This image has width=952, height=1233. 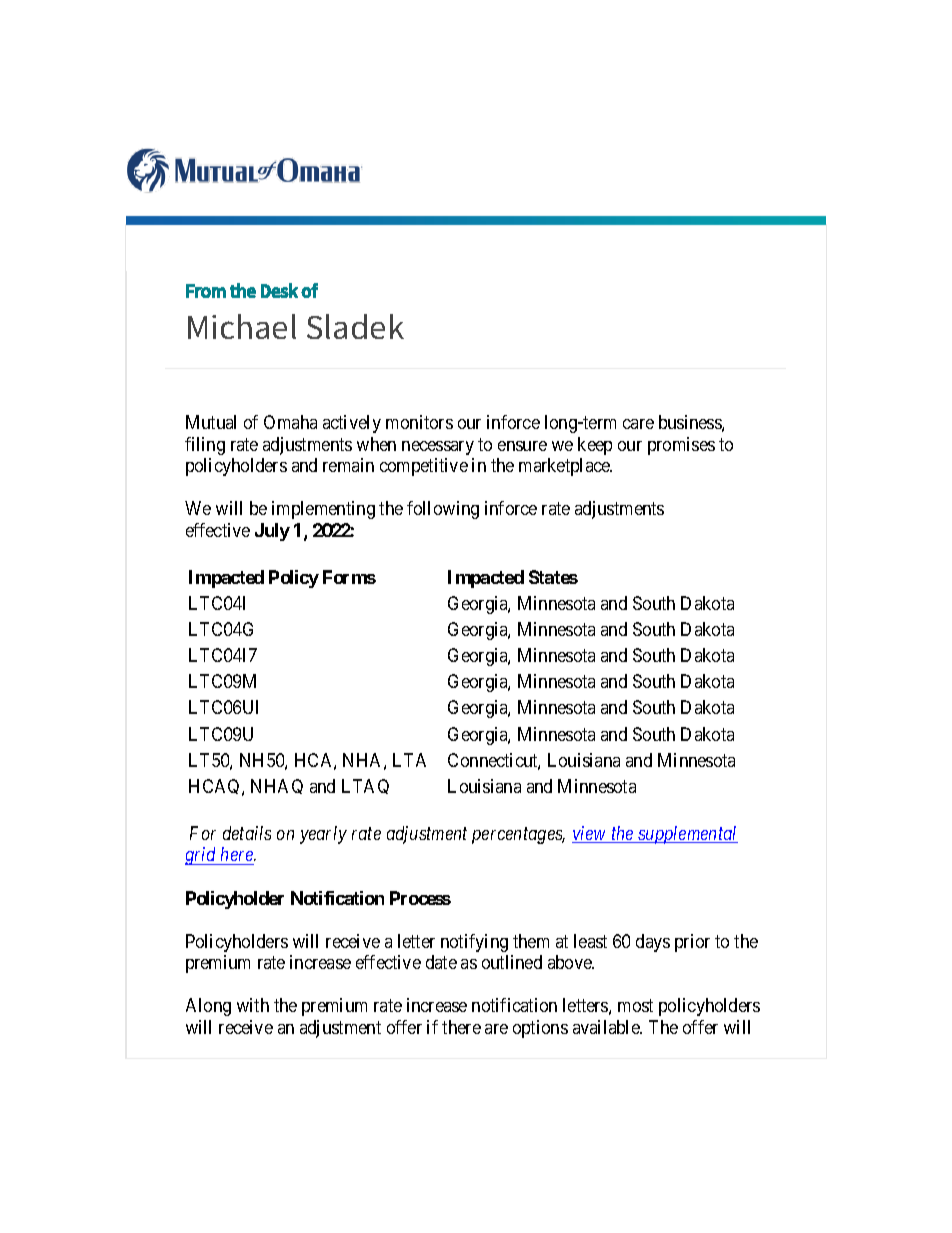 I want to click on States, so click(x=553, y=577).
